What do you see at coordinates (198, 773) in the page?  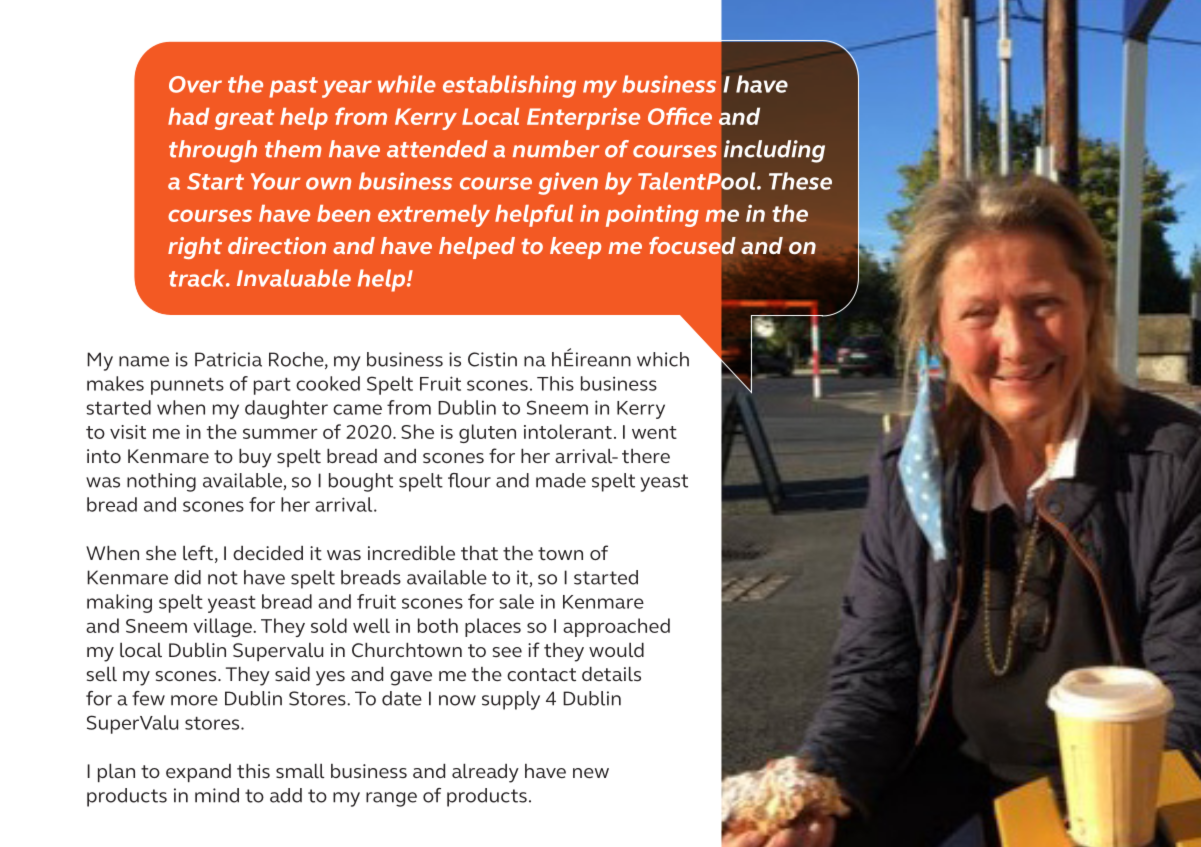 I see `expand` at bounding box center [198, 773].
